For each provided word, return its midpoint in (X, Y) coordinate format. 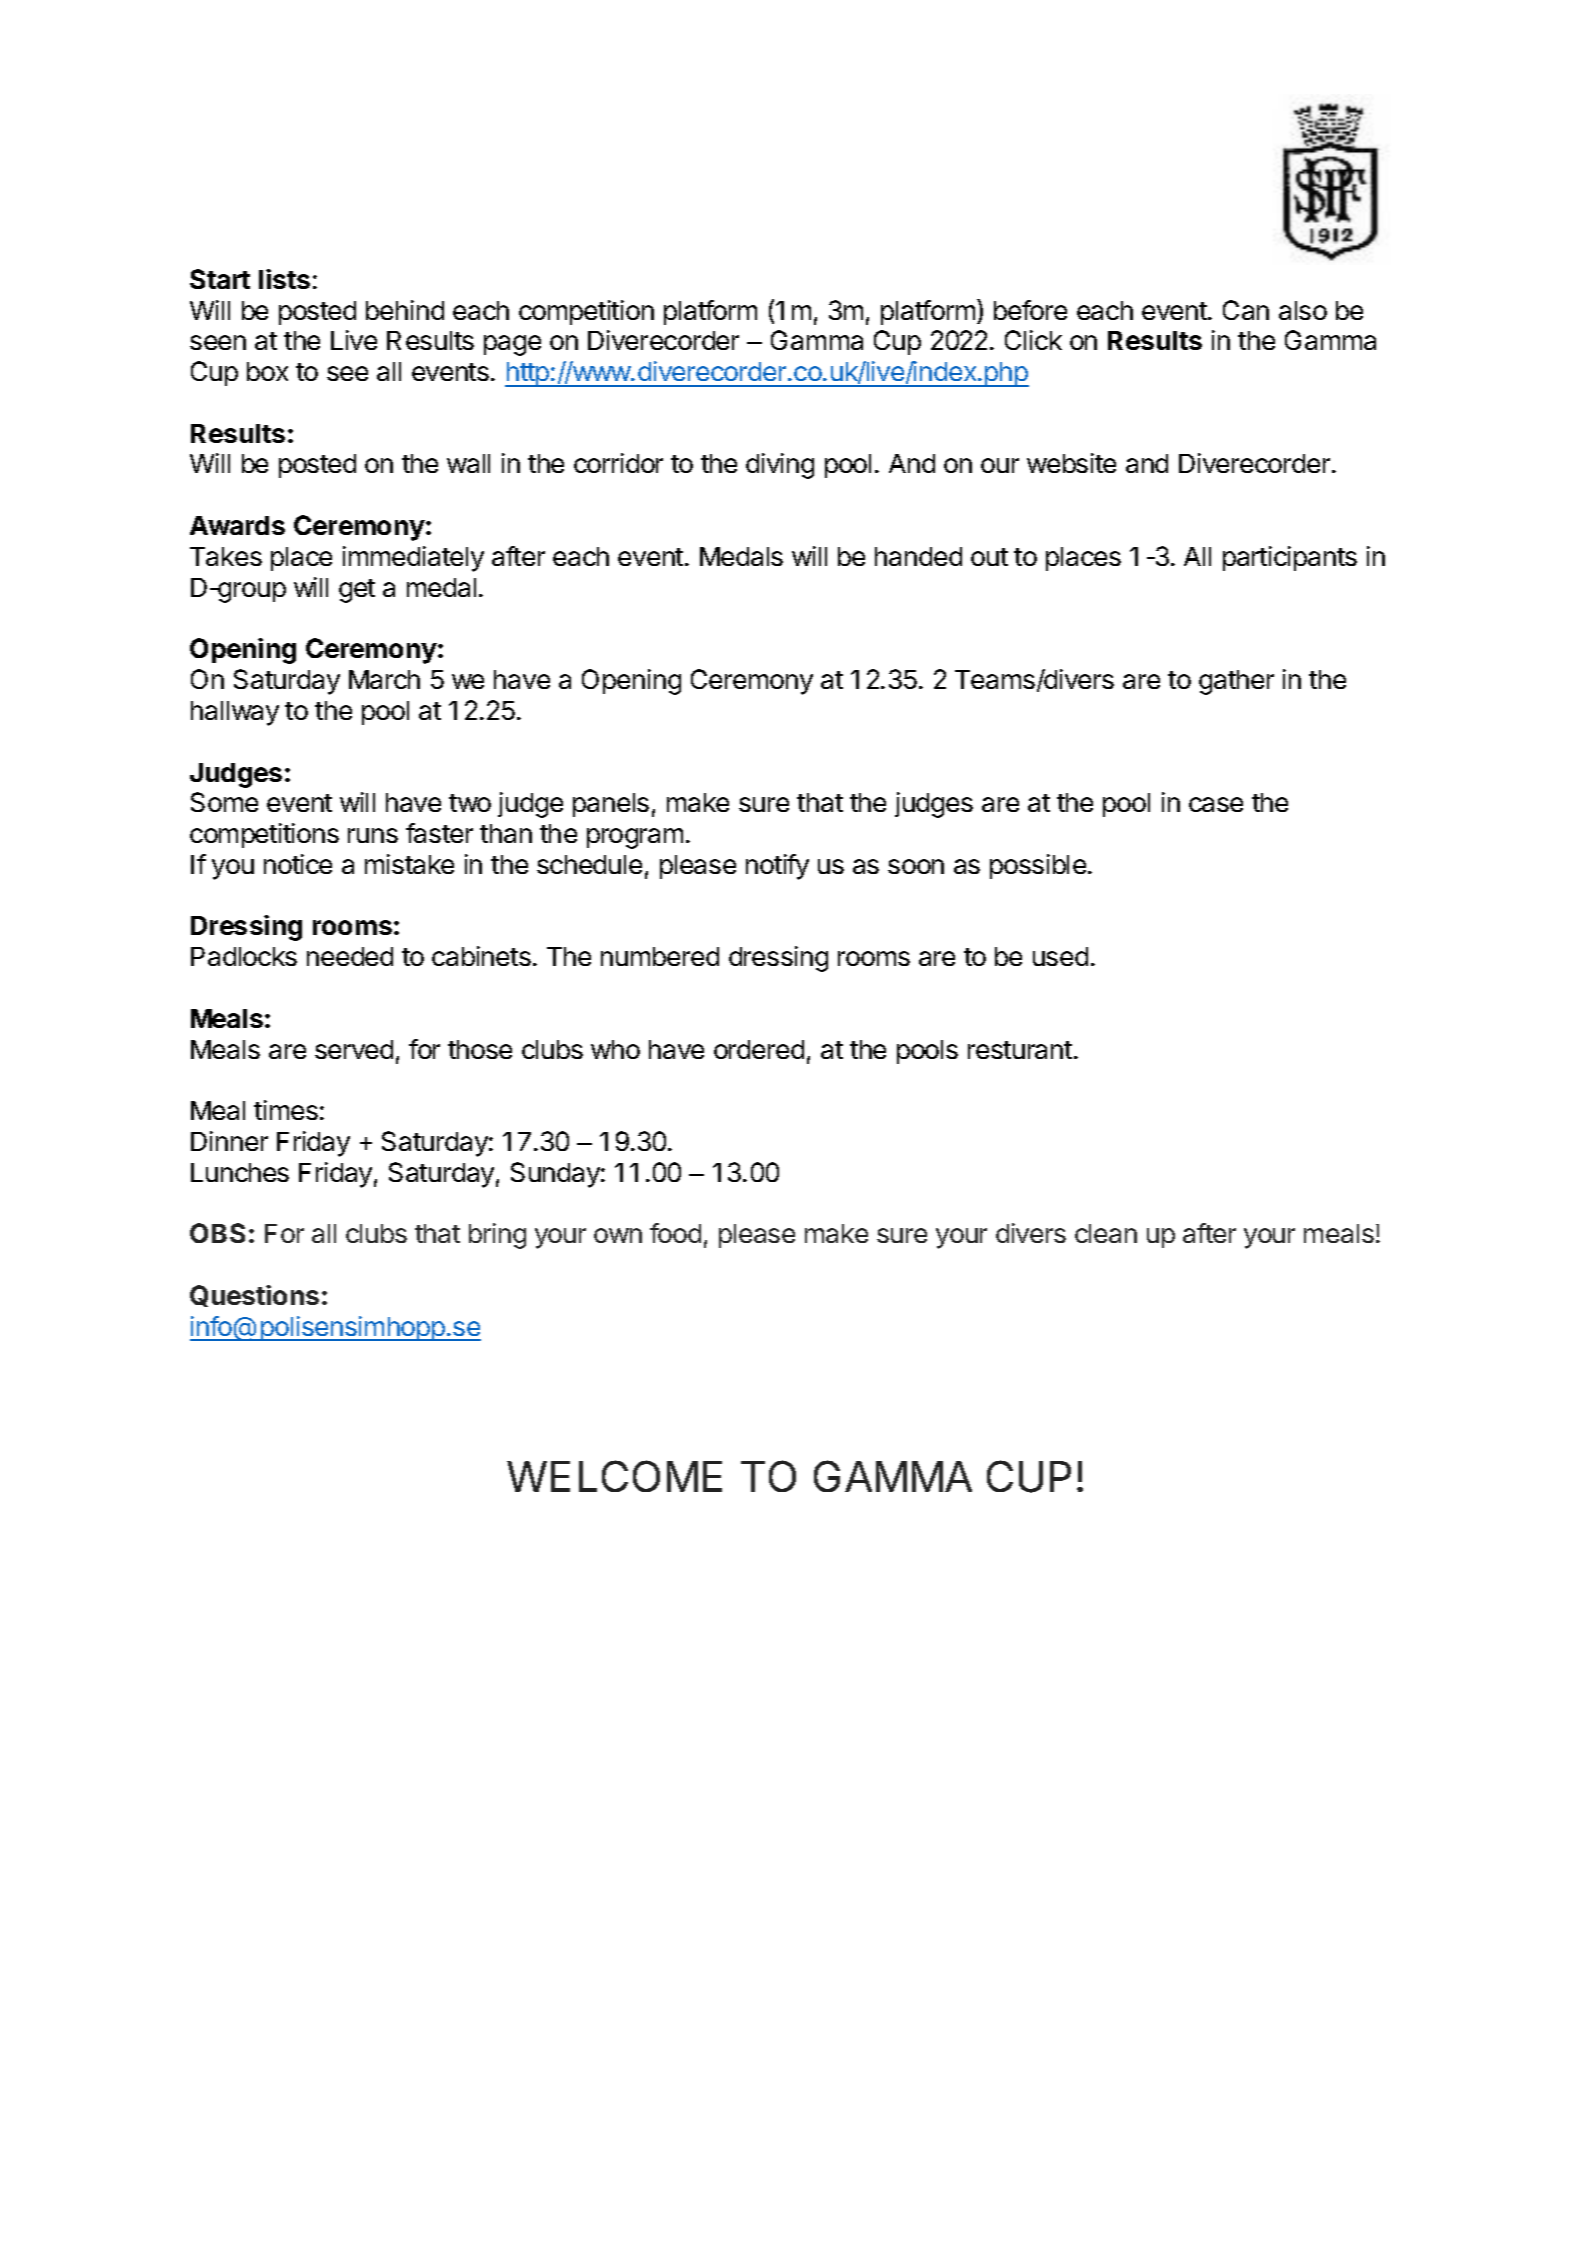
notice (298, 864)
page (512, 345)
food (675, 1233)
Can (1246, 310)
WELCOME (614, 1476)
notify (777, 867)
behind (405, 310)
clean (1106, 1233)
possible (1038, 866)
